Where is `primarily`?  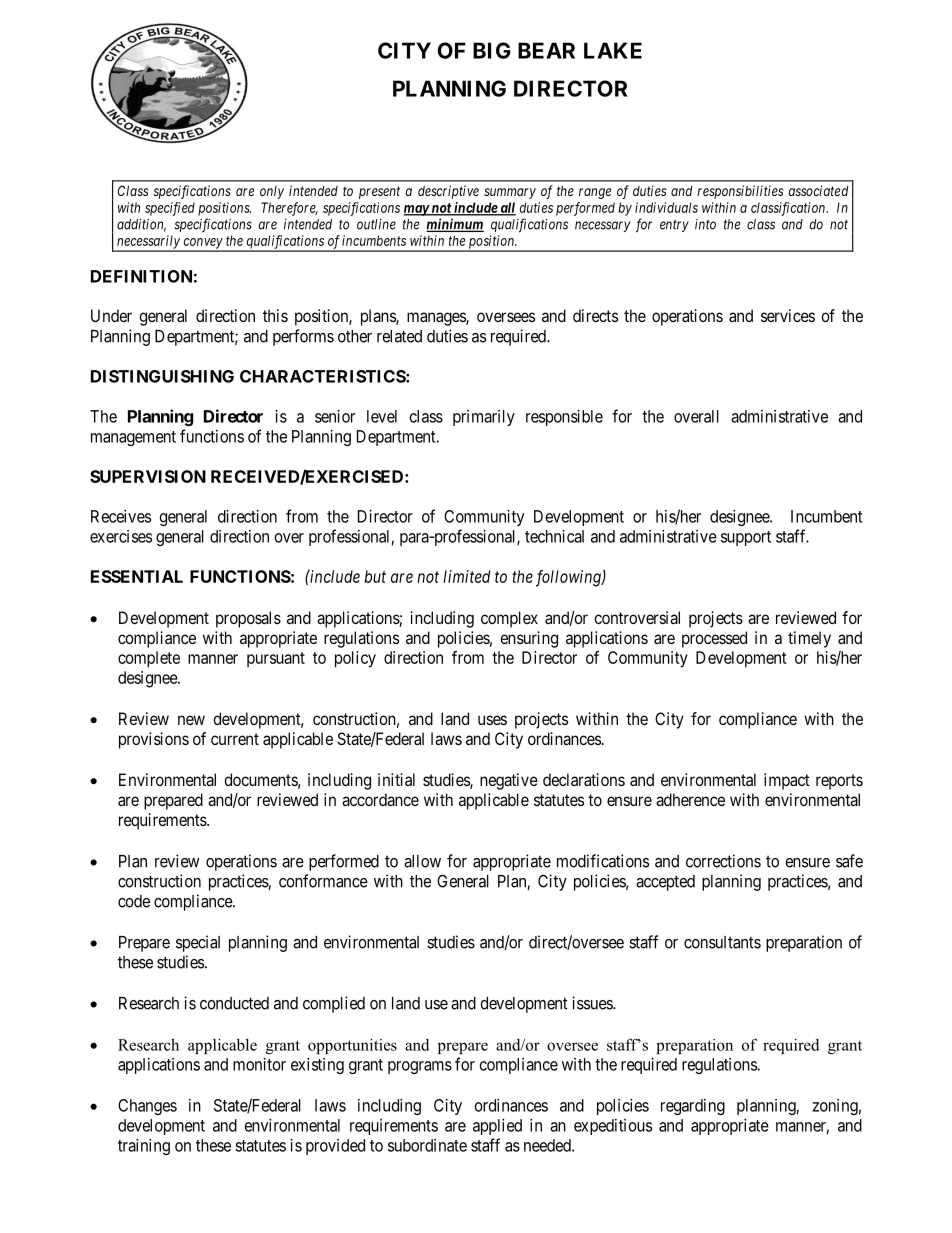 primarily is located at coordinates (484, 418).
